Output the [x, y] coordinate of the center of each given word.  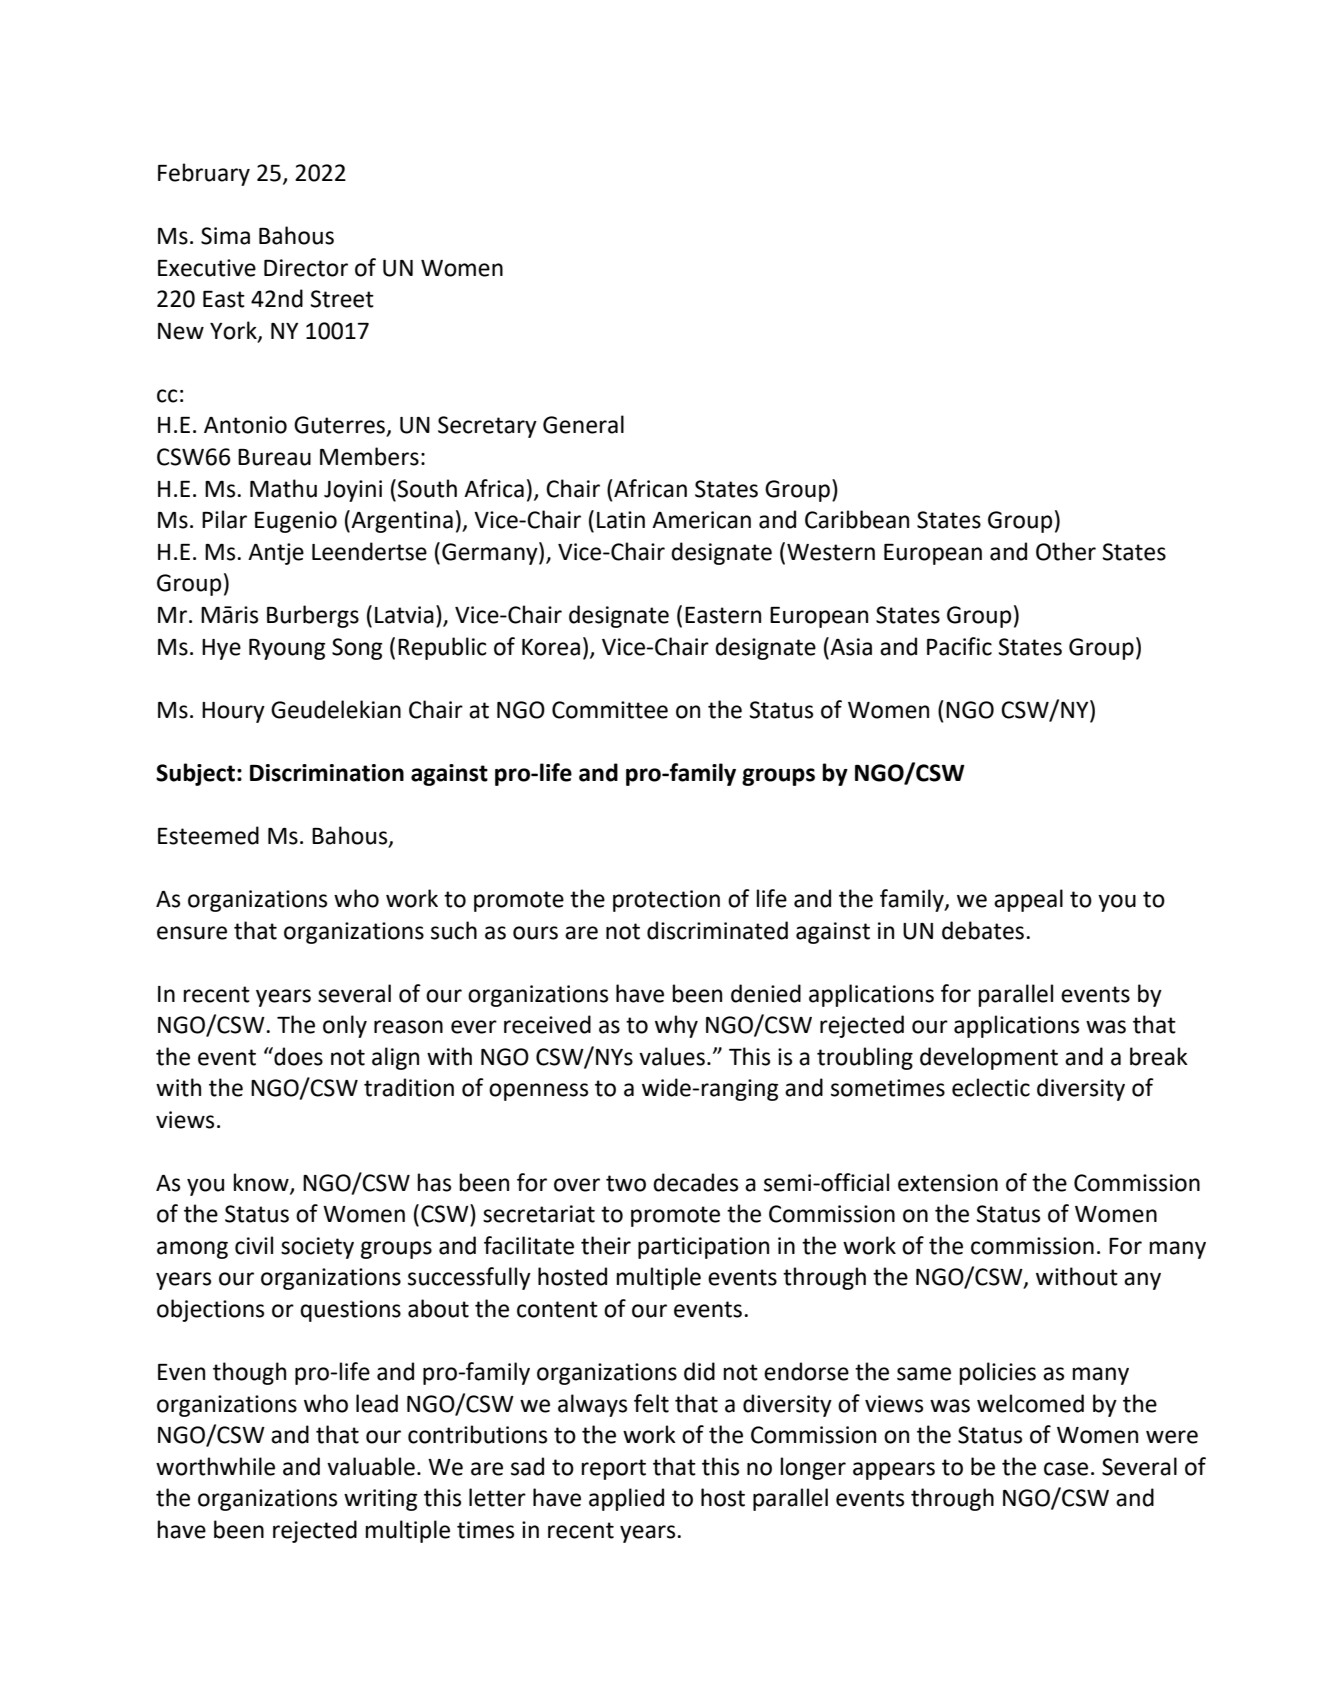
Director [306, 268]
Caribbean [857, 519]
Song [357, 649]
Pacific [959, 646]
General [583, 424]
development [989, 1058]
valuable [371, 1466]
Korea [551, 647]
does [297, 1056]
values [672, 1056]
